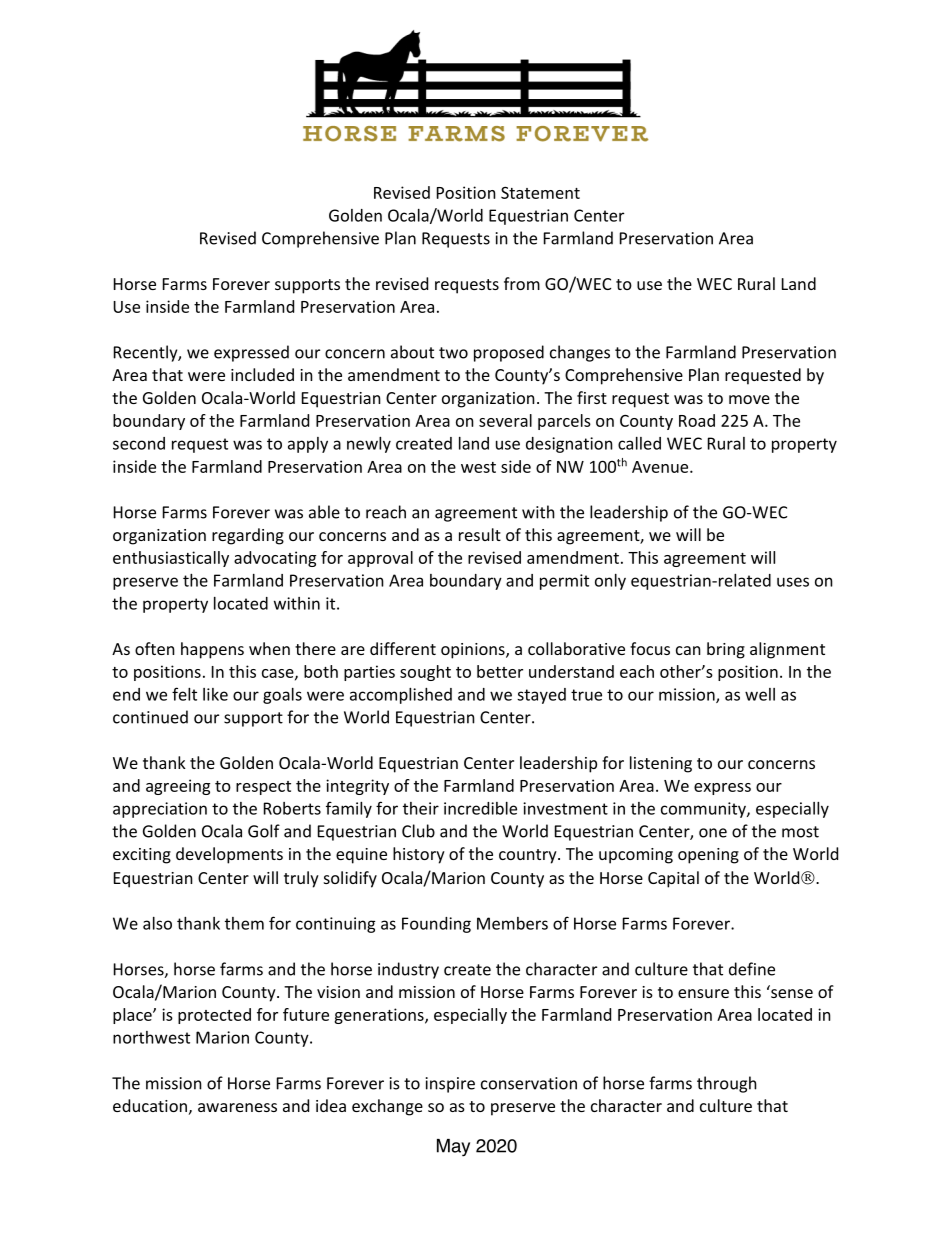 Image resolution: width=952 pixels, height=1233 pixels. I want to click on opinions, so click(474, 651).
